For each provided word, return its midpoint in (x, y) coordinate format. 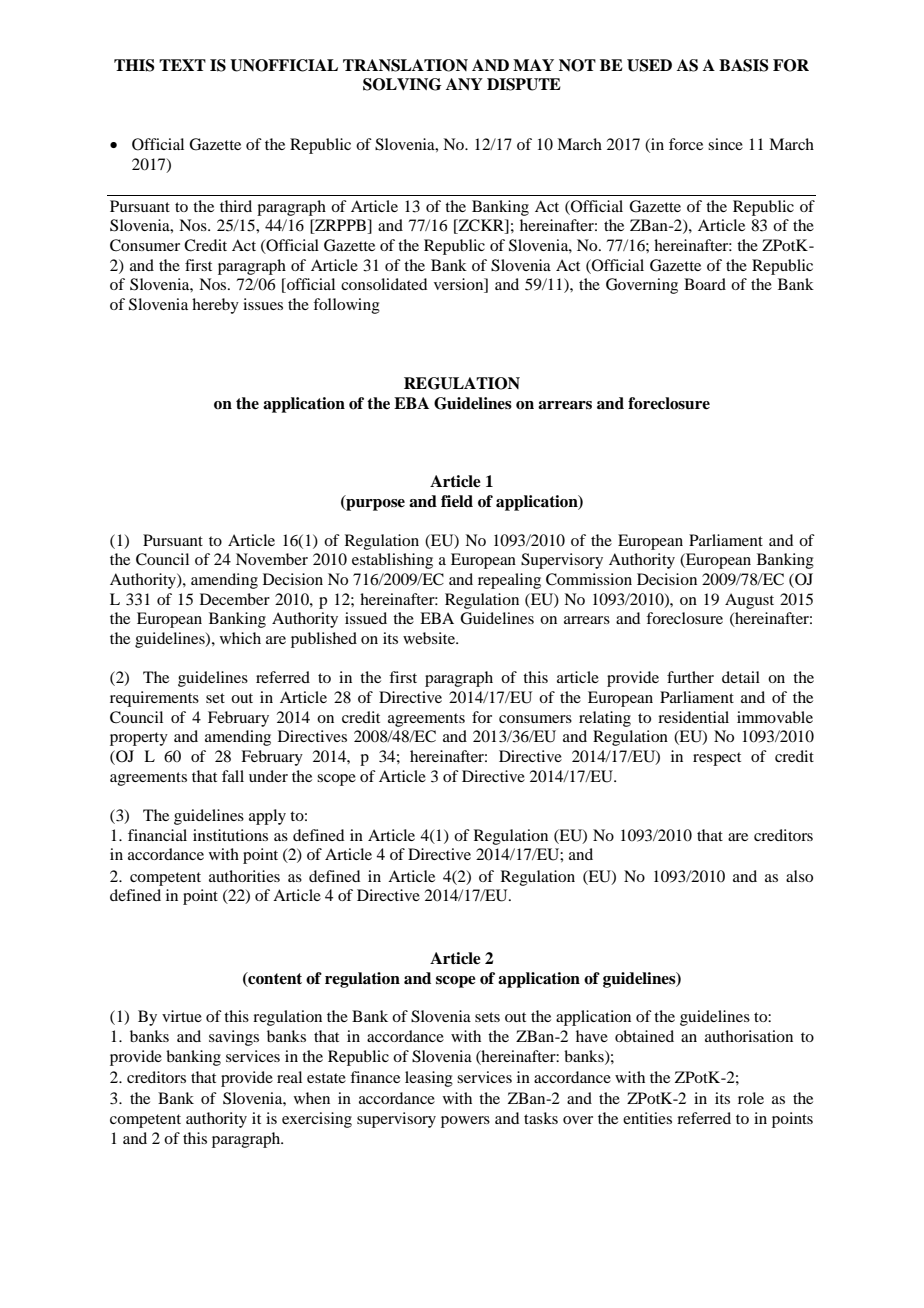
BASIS (744, 65)
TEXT (182, 65)
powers (465, 1122)
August (749, 601)
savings (234, 1038)
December (235, 599)
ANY (464, 84)
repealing (509, 581)
